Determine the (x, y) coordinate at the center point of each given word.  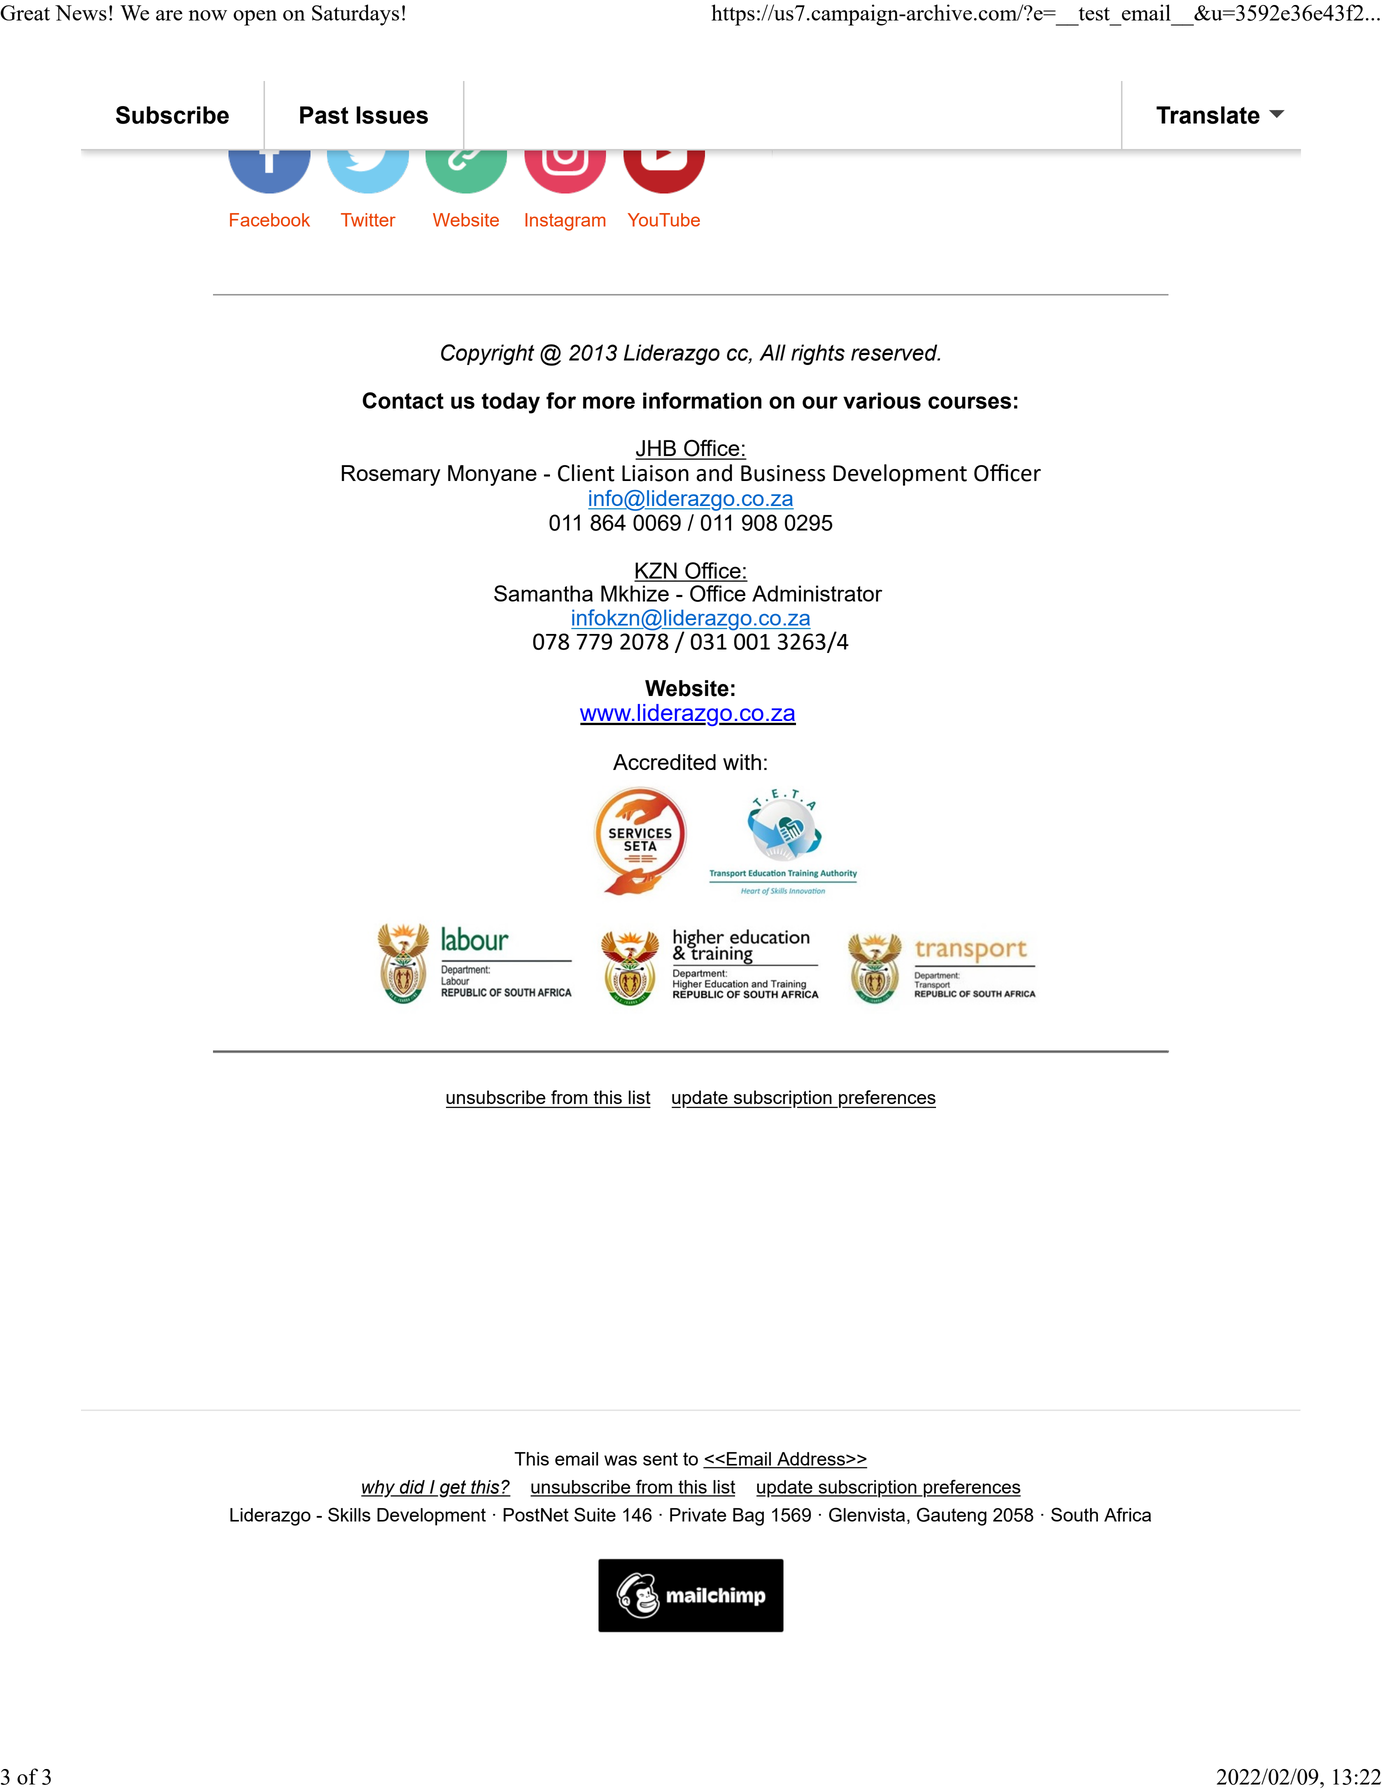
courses (969, 402)
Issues (392, 115)
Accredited (664, 762)
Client (586, 473)
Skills (349, 1514)
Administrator (817, 593)
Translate (1208, 115)
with (742, 762)
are (169, 15)
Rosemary (391, 475)
